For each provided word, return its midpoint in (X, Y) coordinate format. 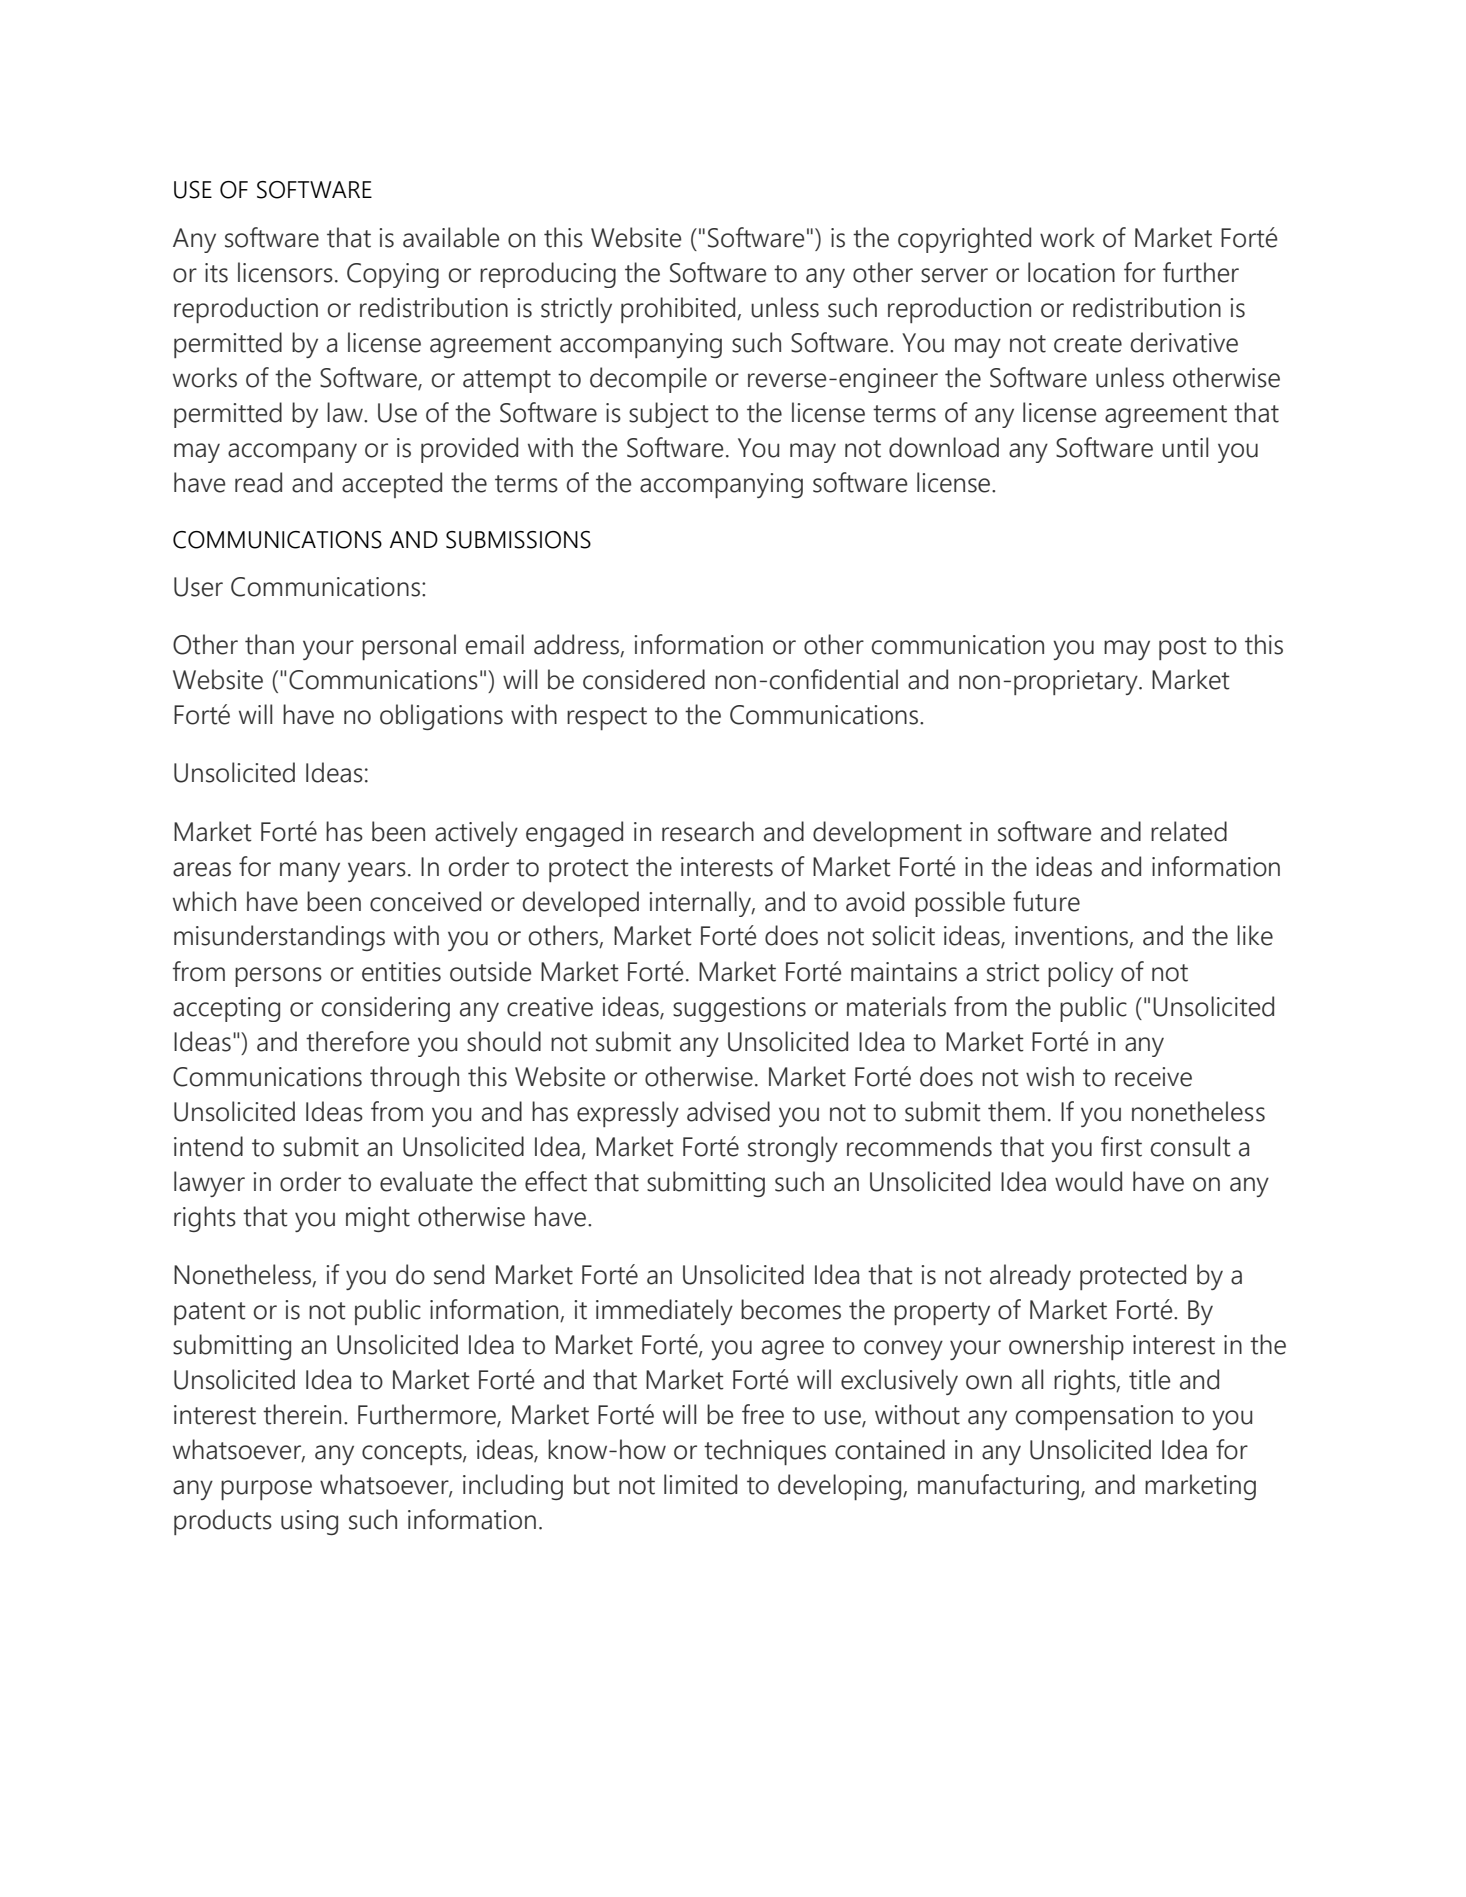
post (1183, 648)
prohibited (679, 310)
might (378, 1219)
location (1071, 272)
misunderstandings (279, 938)
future (1046, 901)
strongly (793, 1149)
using (309, 1522)
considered (644, 679)
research (708, 831)
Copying (393, 275)
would (1088, 1181)
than (269, 644)
